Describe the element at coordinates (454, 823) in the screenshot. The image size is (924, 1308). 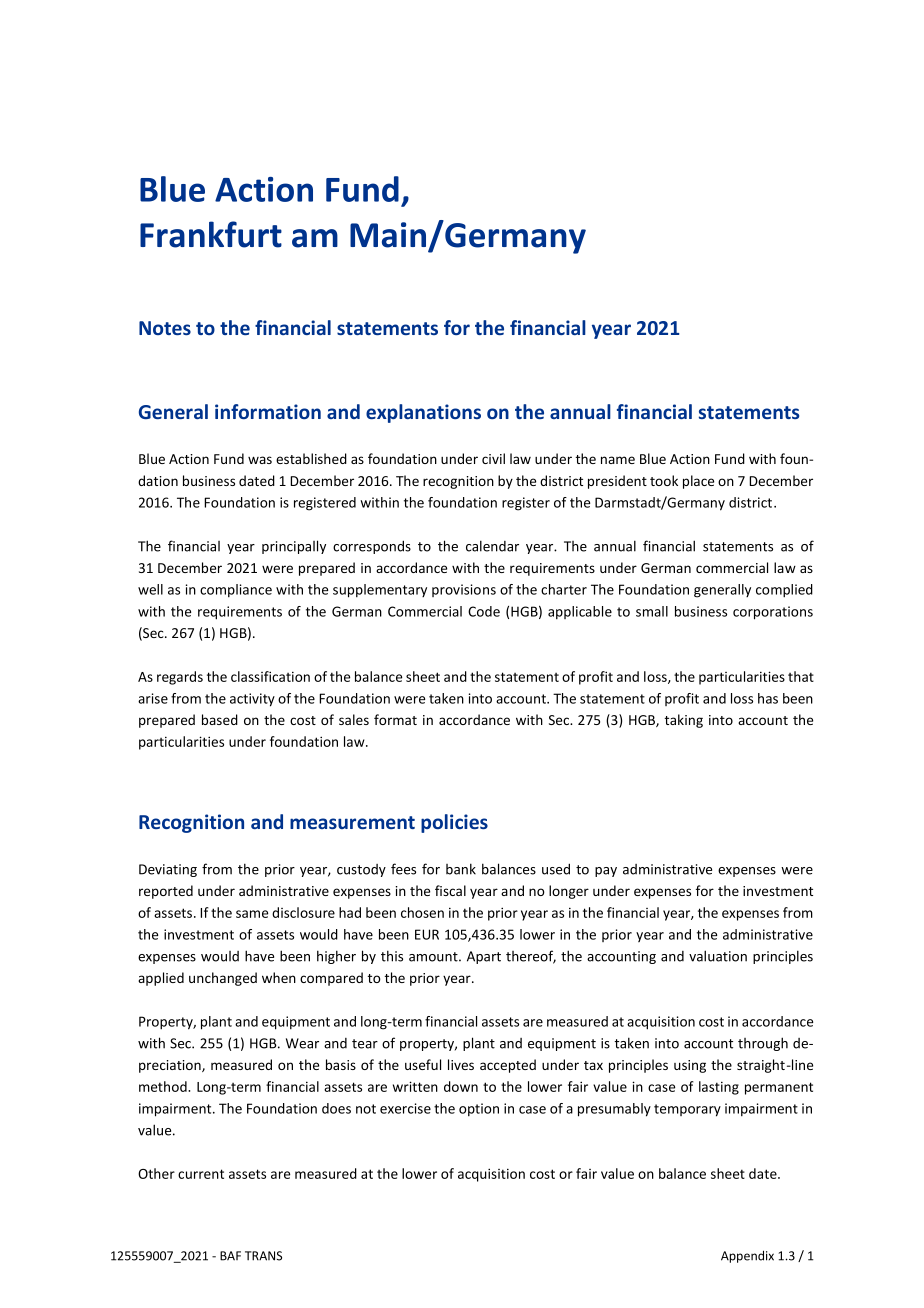
I see `policies` at that location.
